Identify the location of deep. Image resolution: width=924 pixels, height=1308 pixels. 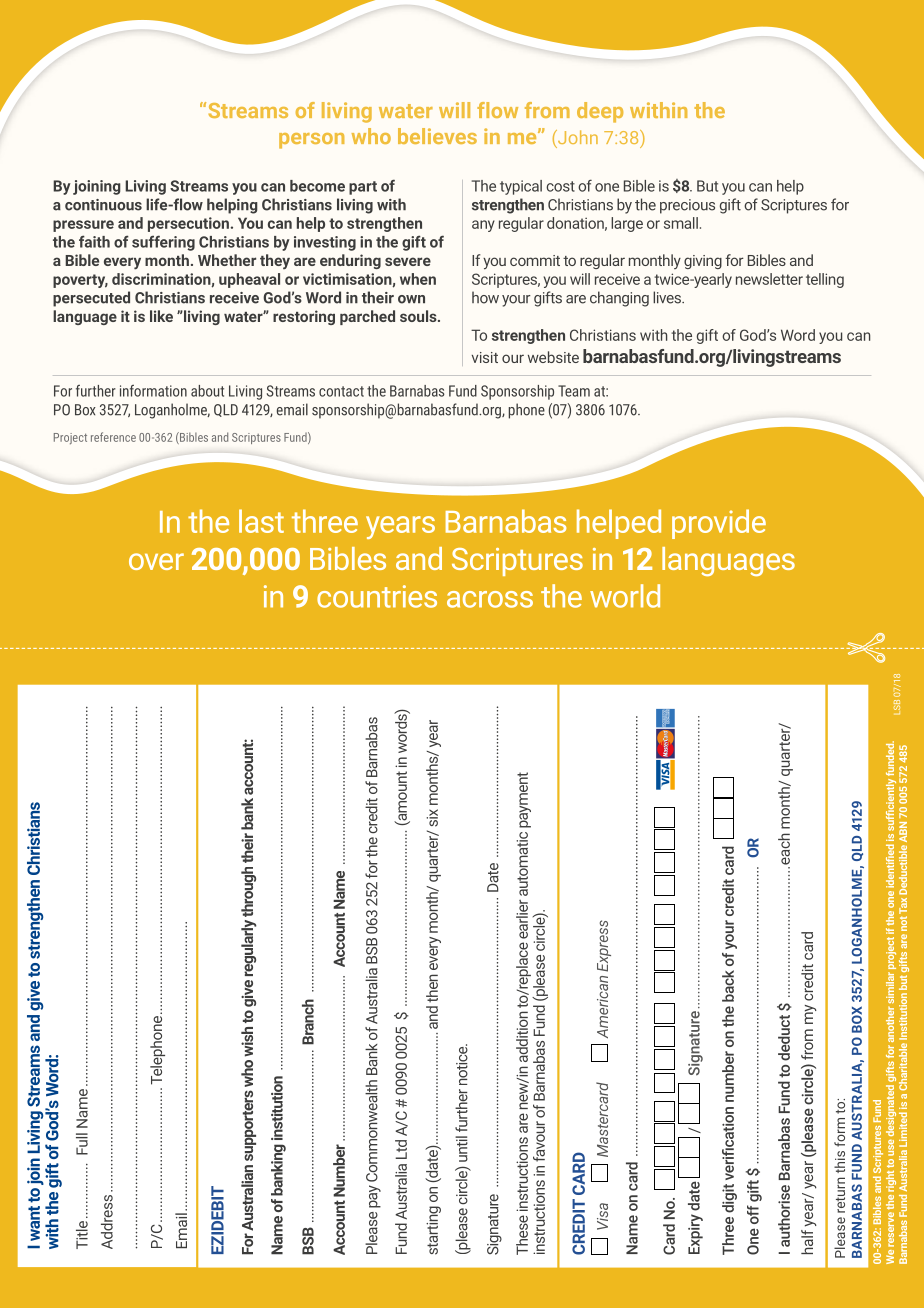
(600, 112).
